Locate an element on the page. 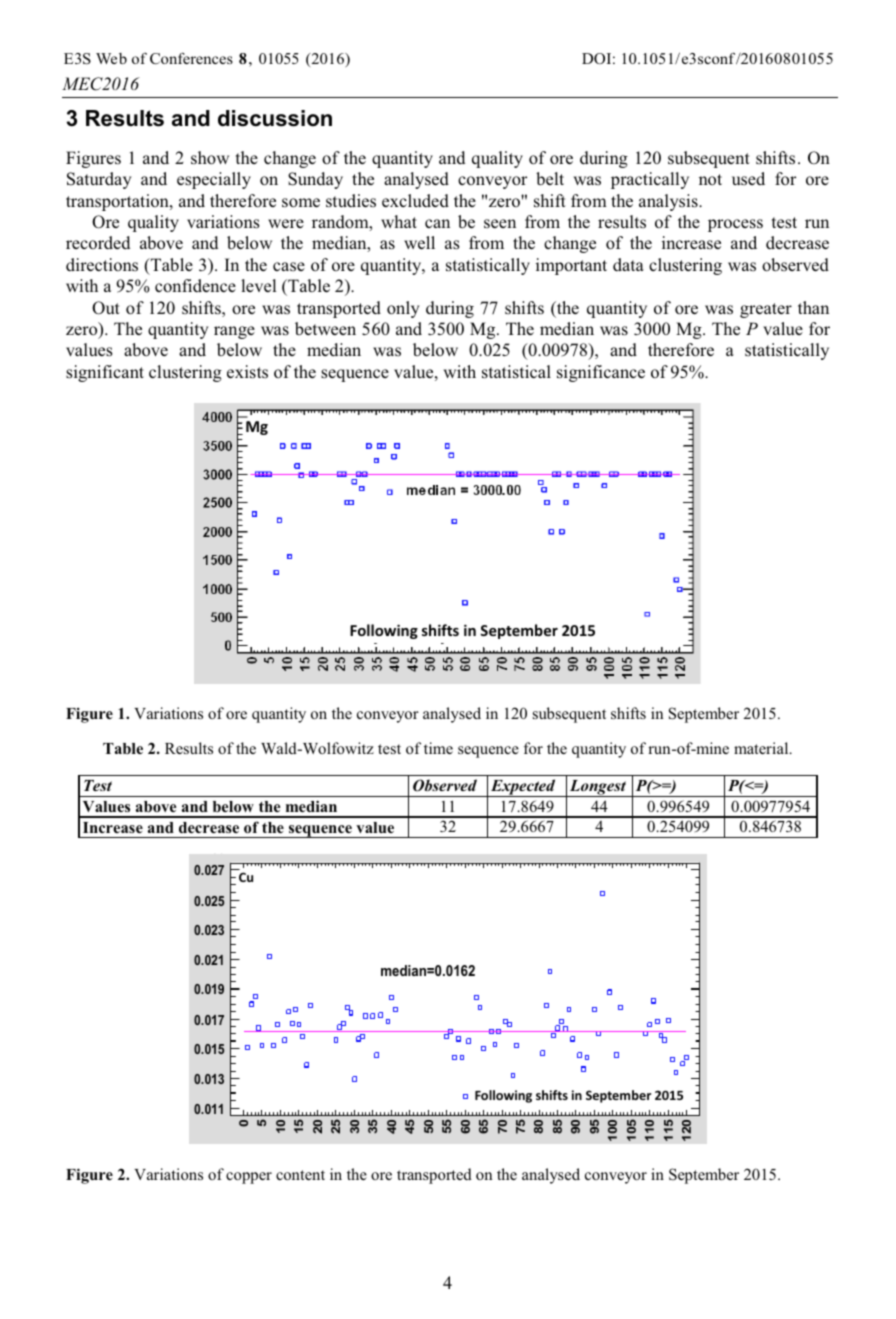  used is located at coordinates (748, 179).
